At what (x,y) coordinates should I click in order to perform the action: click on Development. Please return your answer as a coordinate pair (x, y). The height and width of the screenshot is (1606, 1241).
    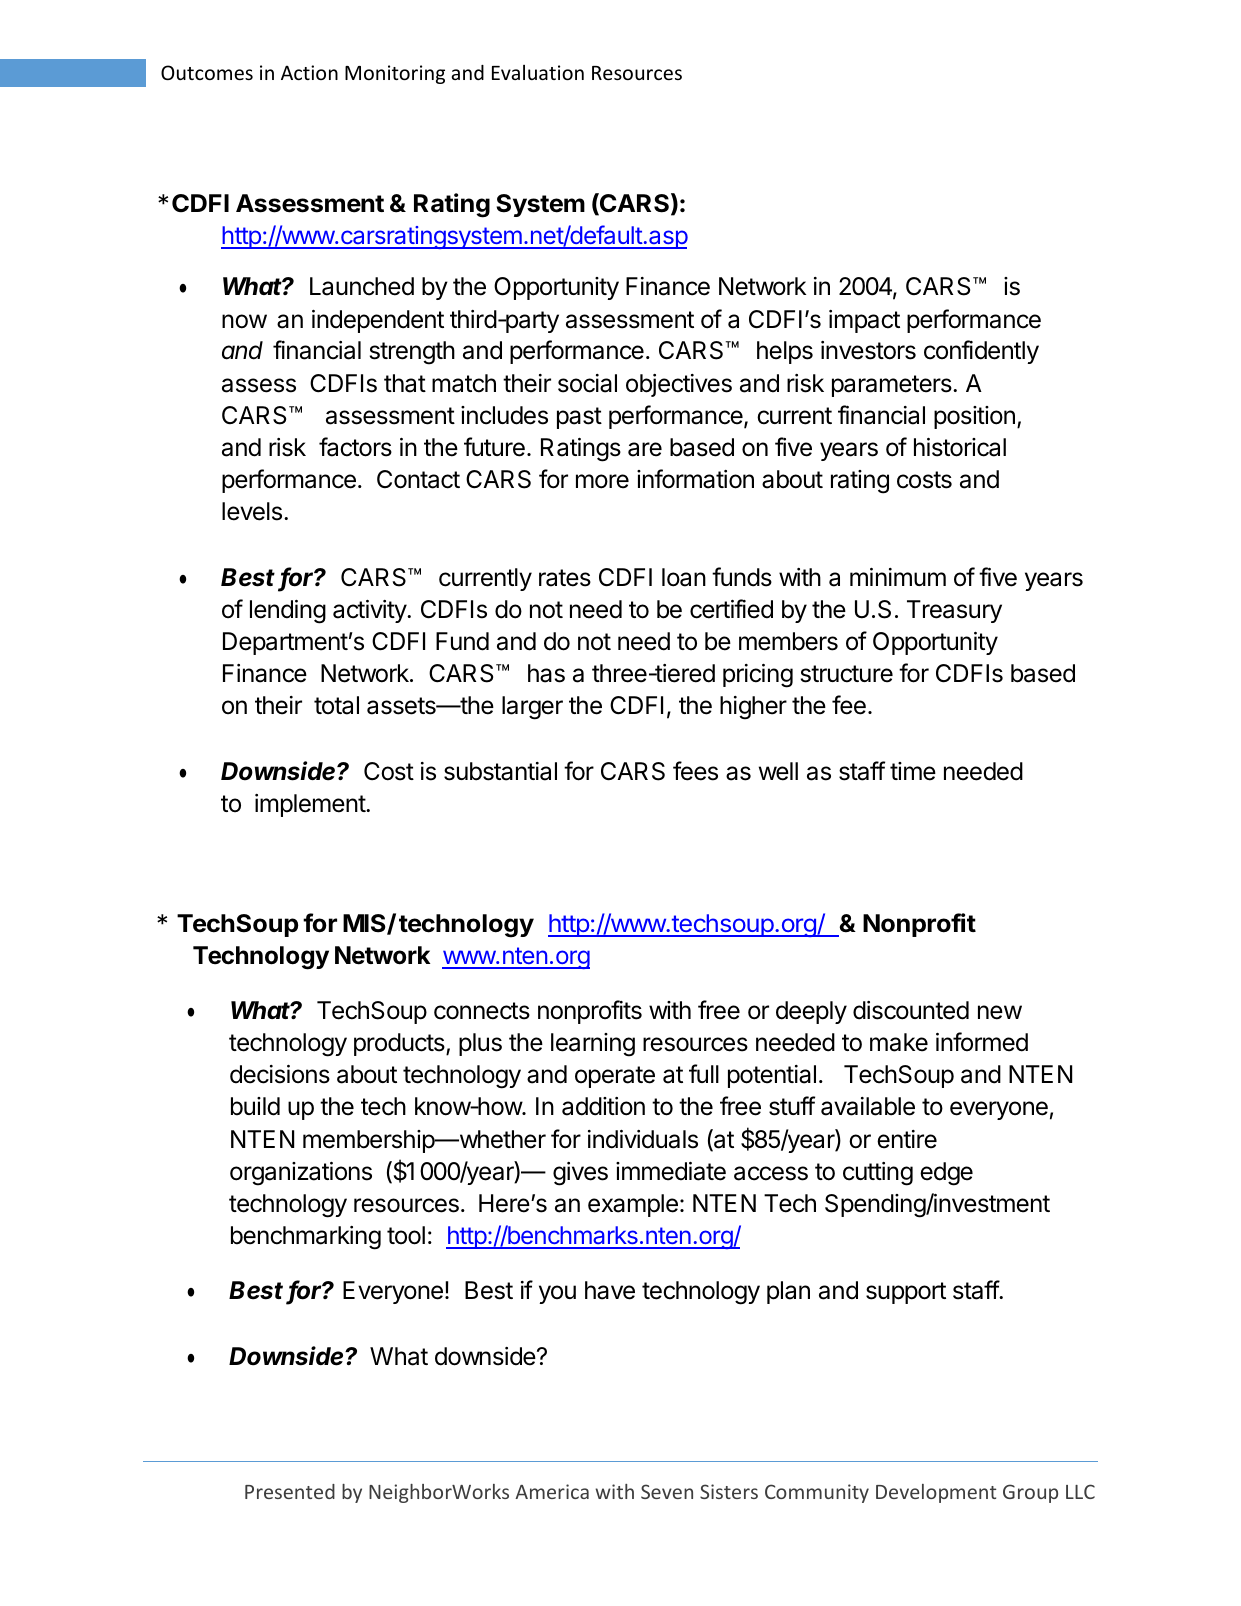
    Looking at the image, I should click on (936, 1493).
